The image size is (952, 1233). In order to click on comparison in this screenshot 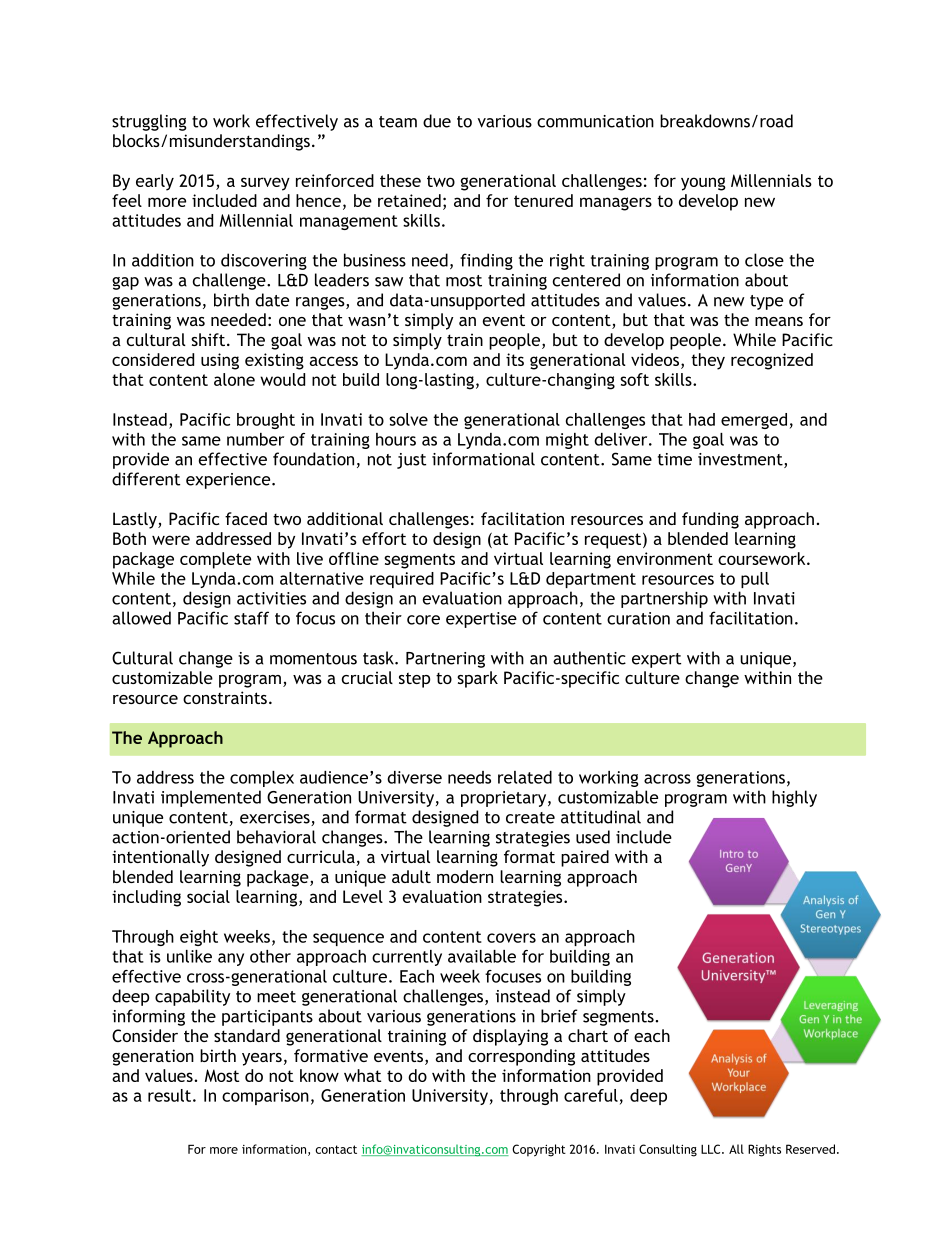, I will do `click(265, 1097)`.
